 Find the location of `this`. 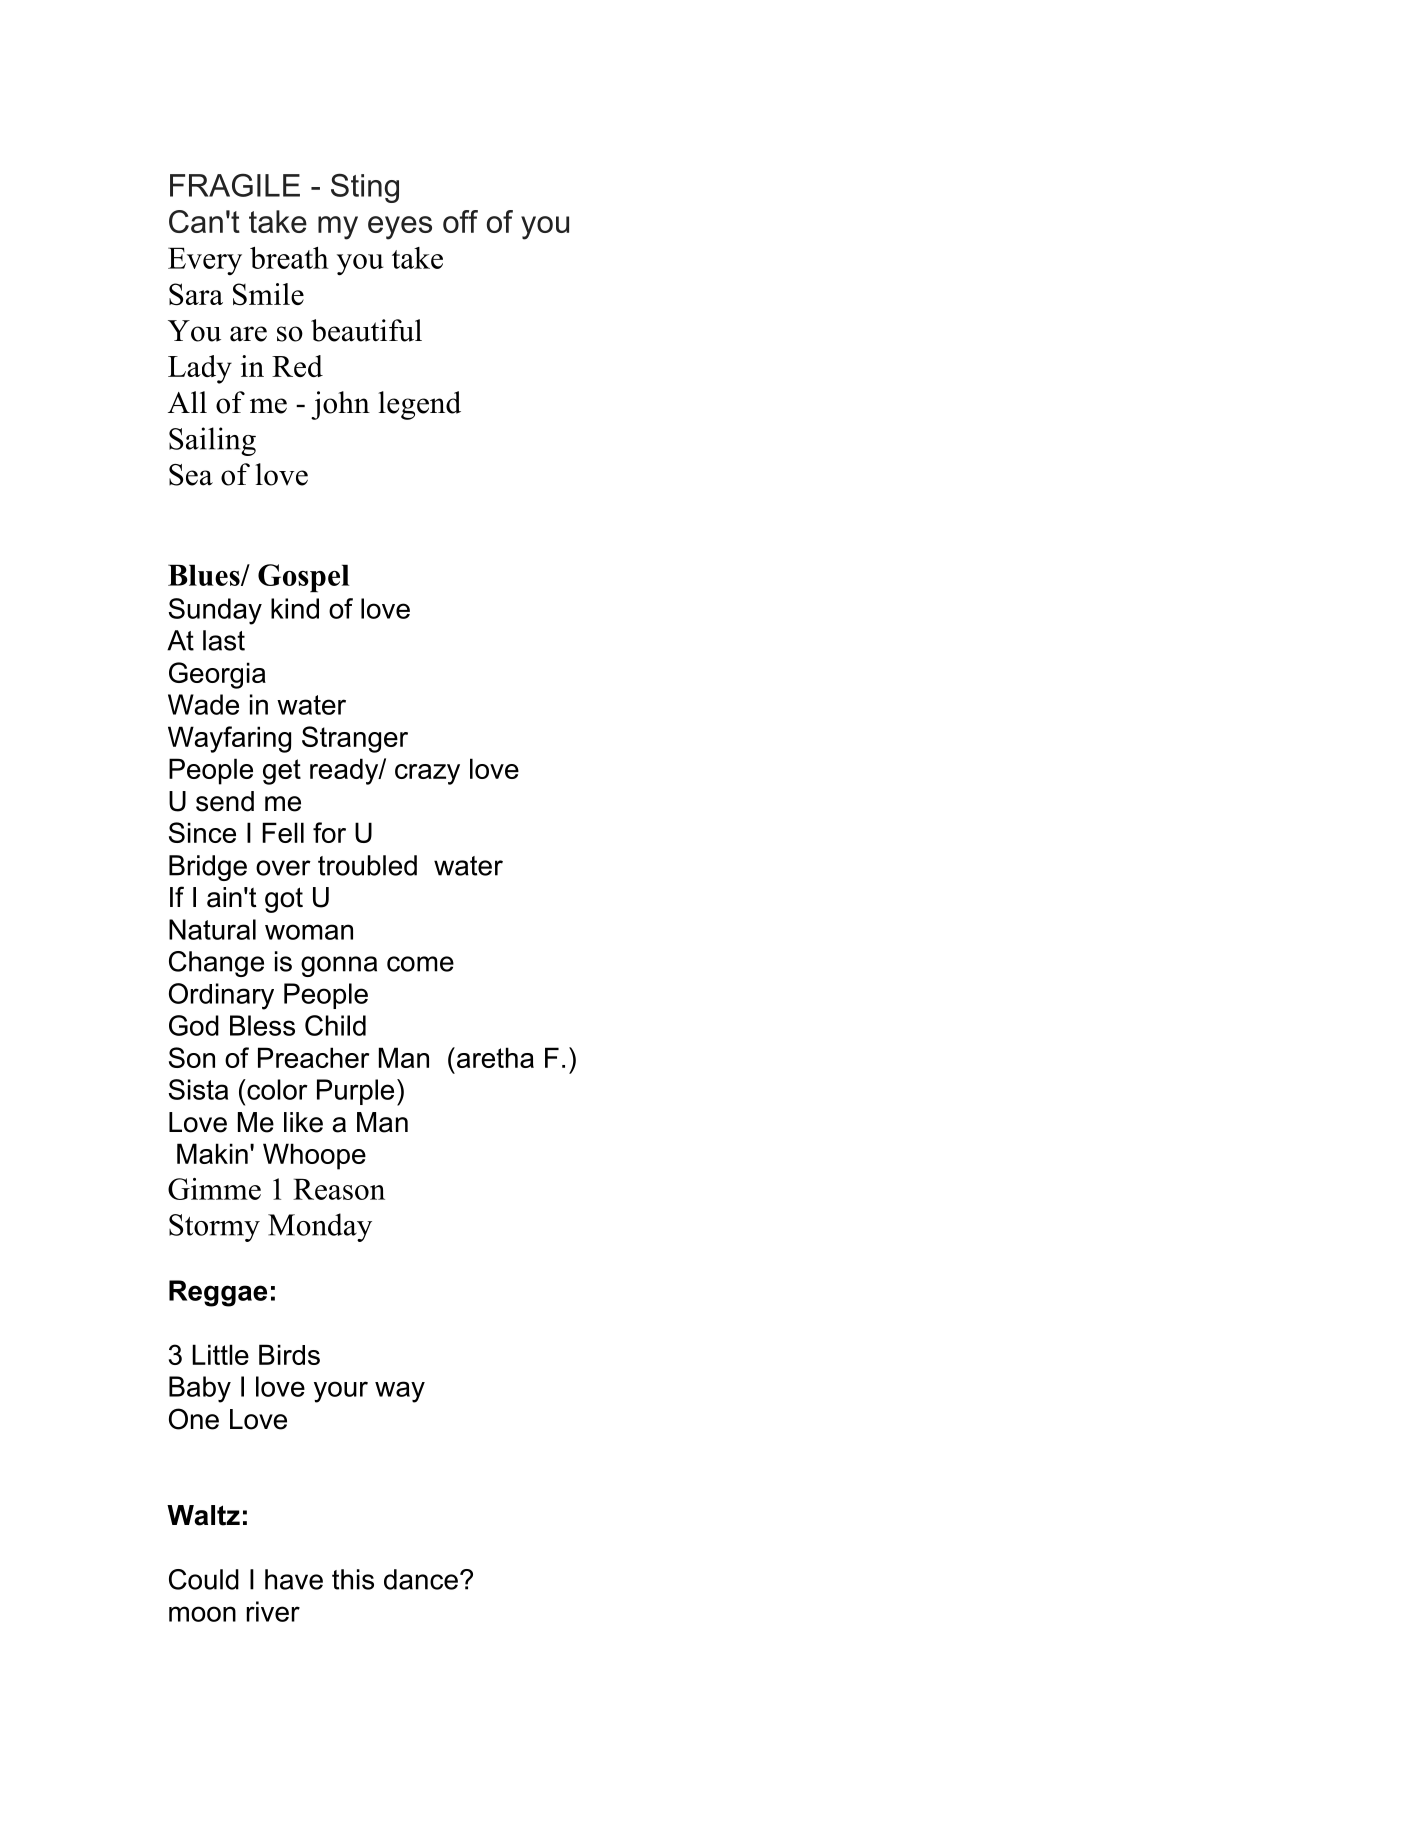

this is located at coordinates (353, 1579).
